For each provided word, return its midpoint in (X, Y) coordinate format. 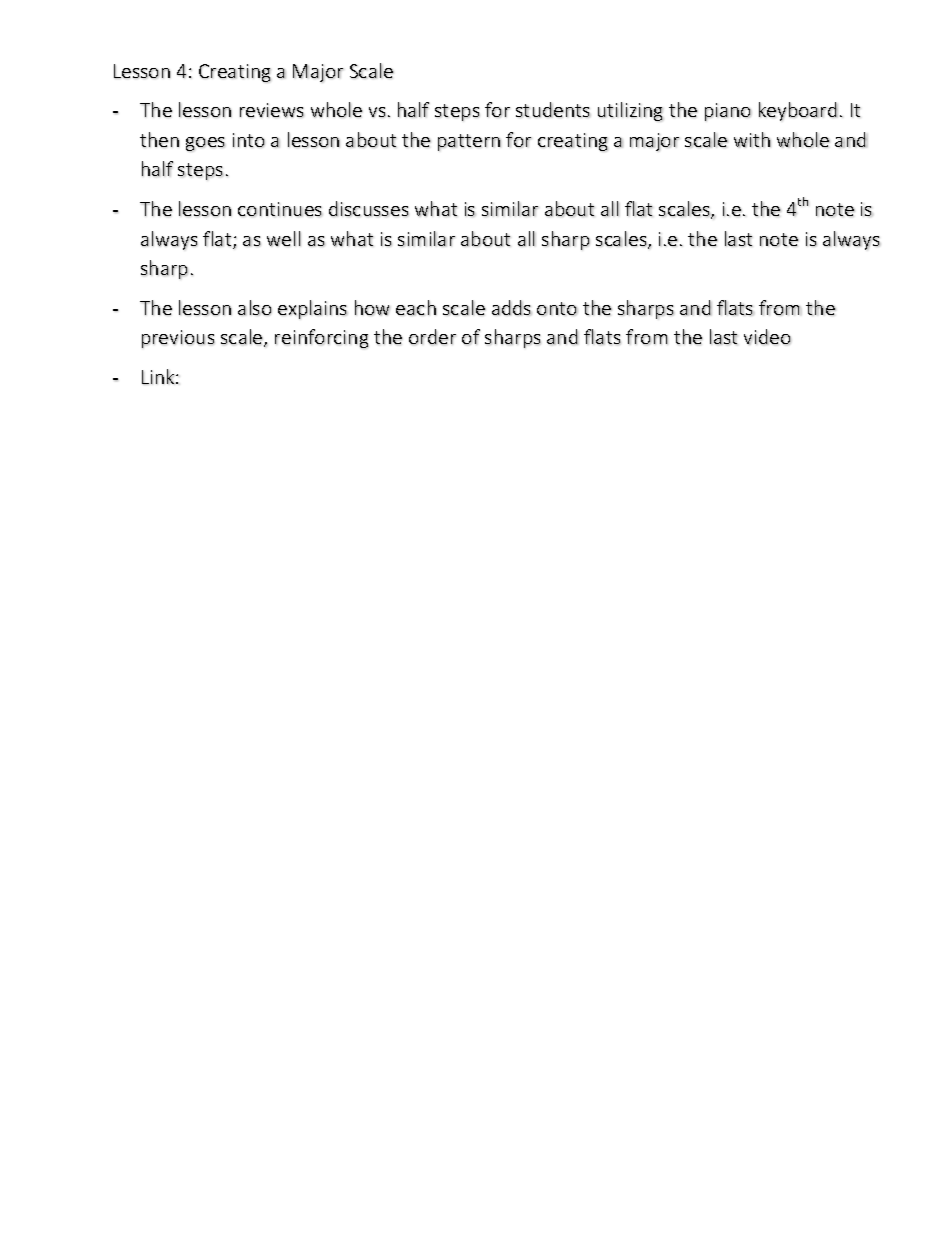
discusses (369, 208)
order (432, 337)
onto (557, 308)
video (767, 337)
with (752, 140)
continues (280, 209)
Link (159, 377)
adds (512, 307)
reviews (272, 110)
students (553, 109)
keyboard (798, 111)
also (254, 307)
